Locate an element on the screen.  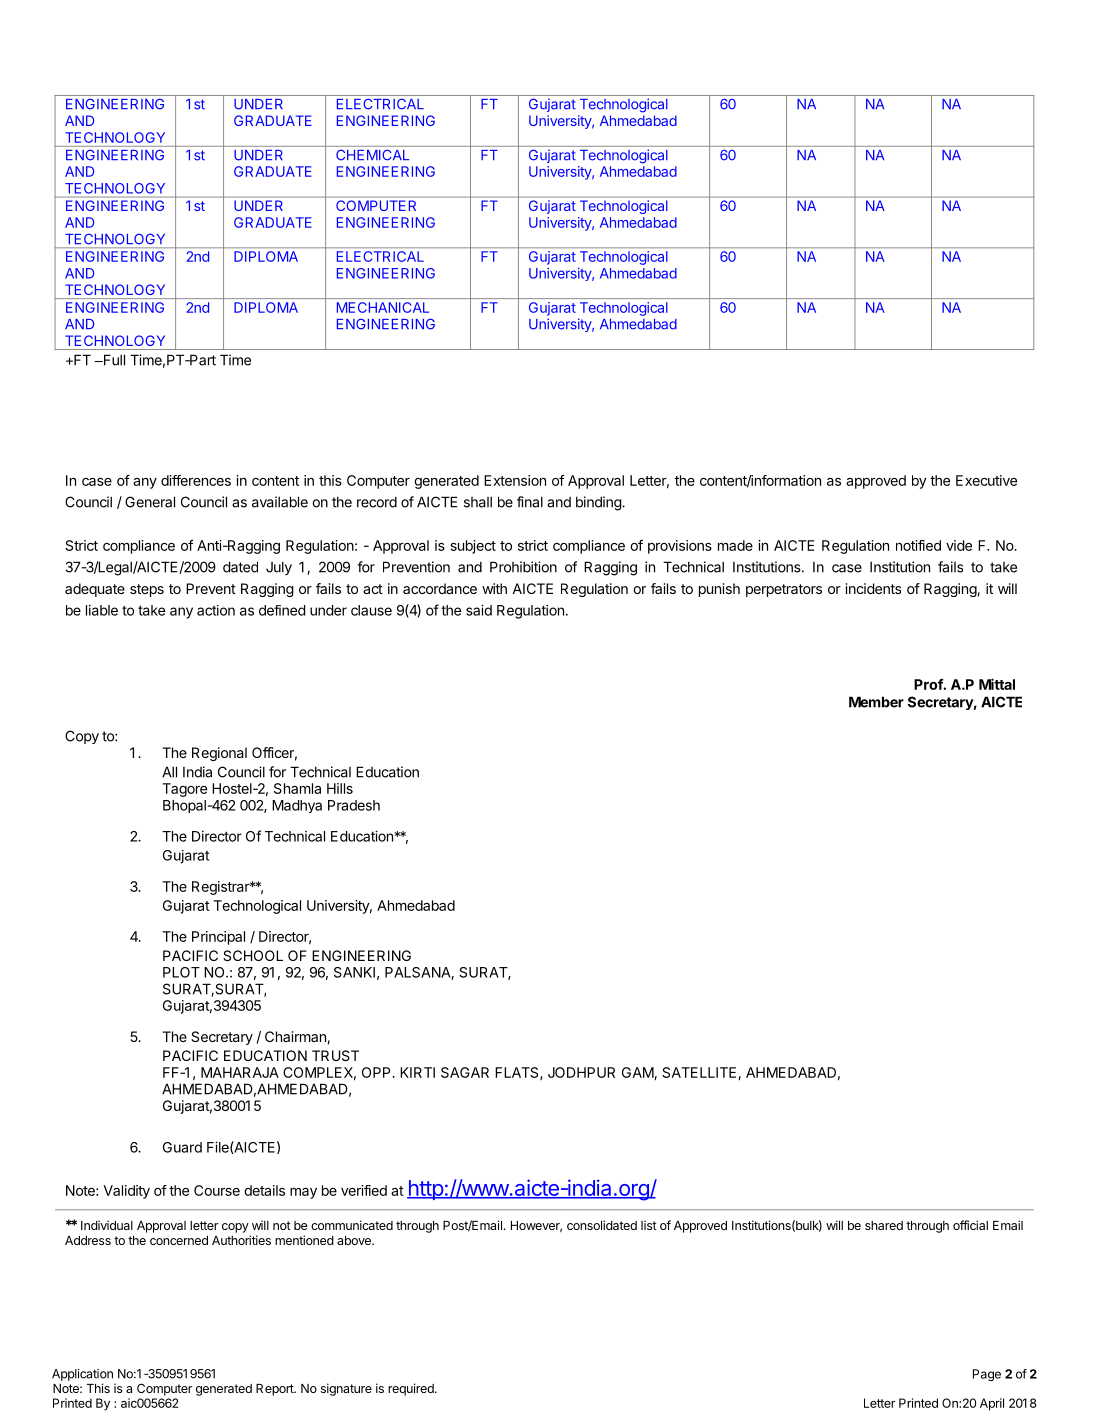
FLATS is located at coordinates (518, 1073).
